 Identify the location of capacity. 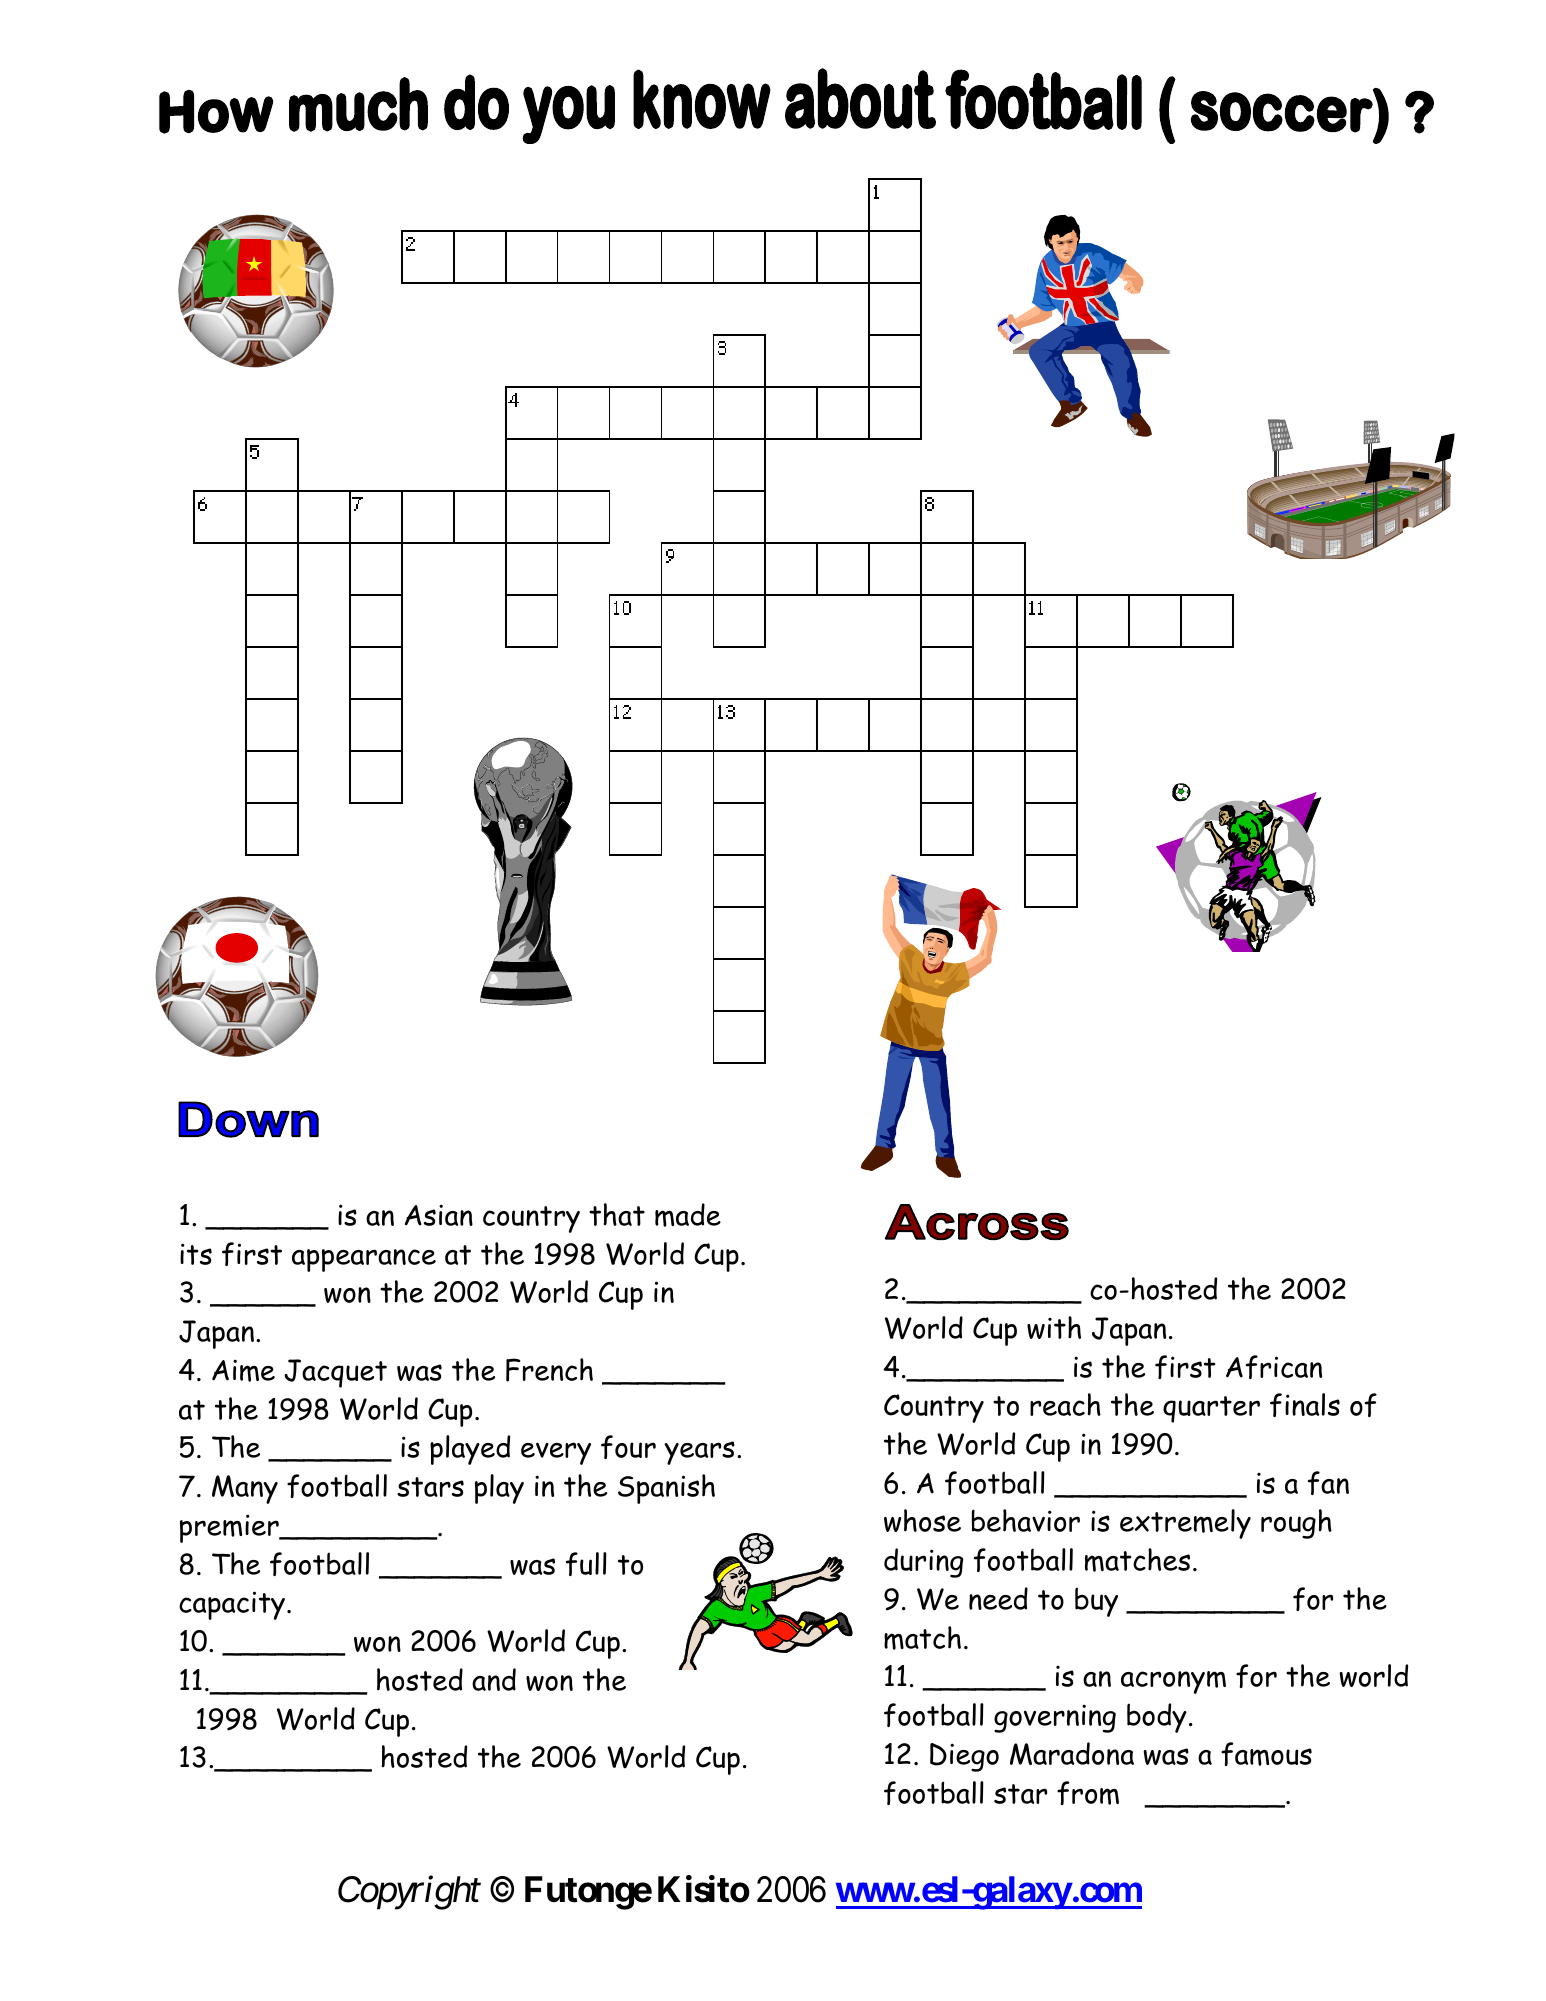
(232, 1605).
